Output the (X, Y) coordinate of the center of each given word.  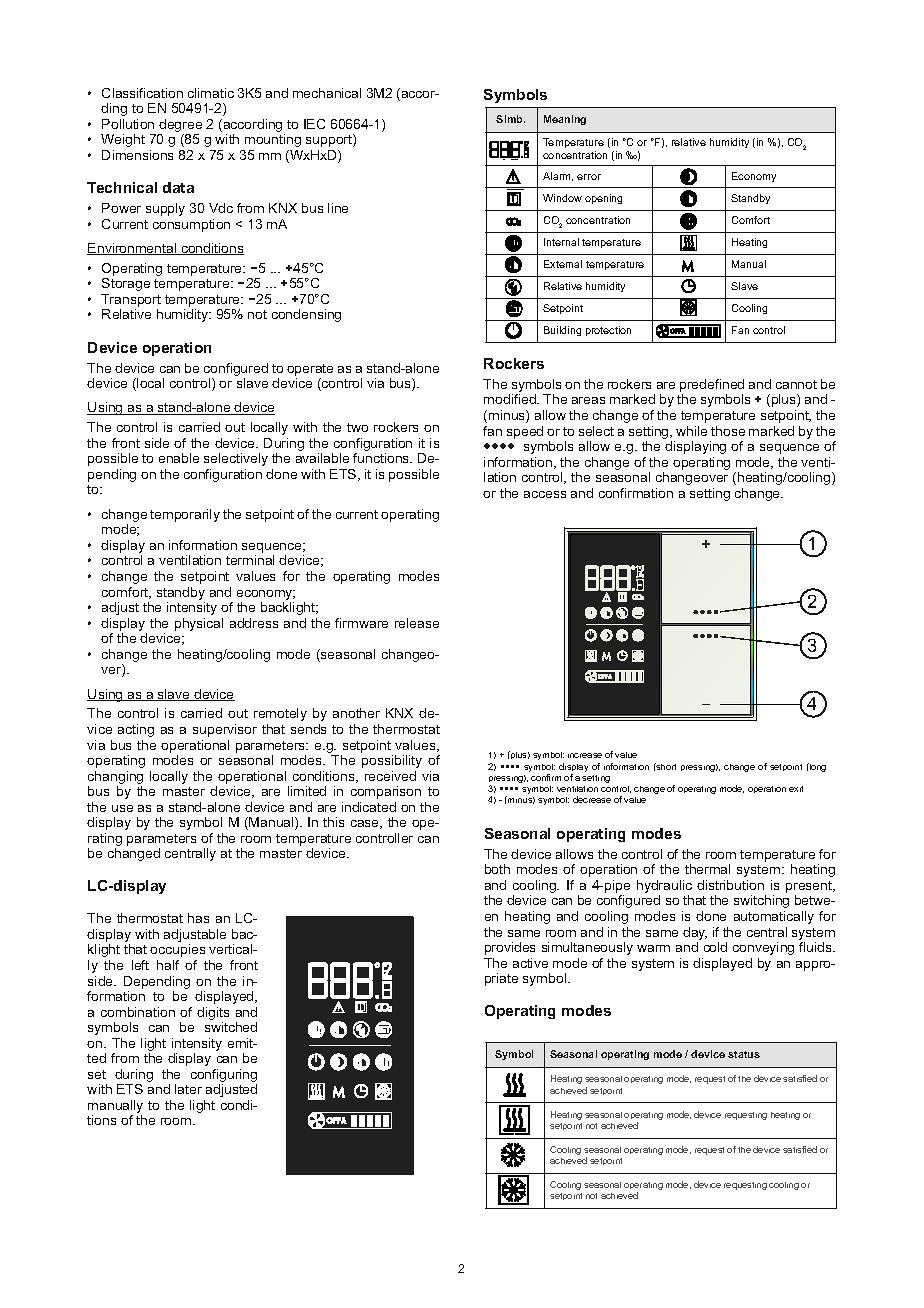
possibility (392, 761)
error (589, 177)
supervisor (225, 730)
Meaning (565, 120)
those (728, 431)
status (744, 1054)
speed (525, 432)
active (530, 963)
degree (180, 127)
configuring (224, 1077)
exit (796, 789)
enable (179, 458)
